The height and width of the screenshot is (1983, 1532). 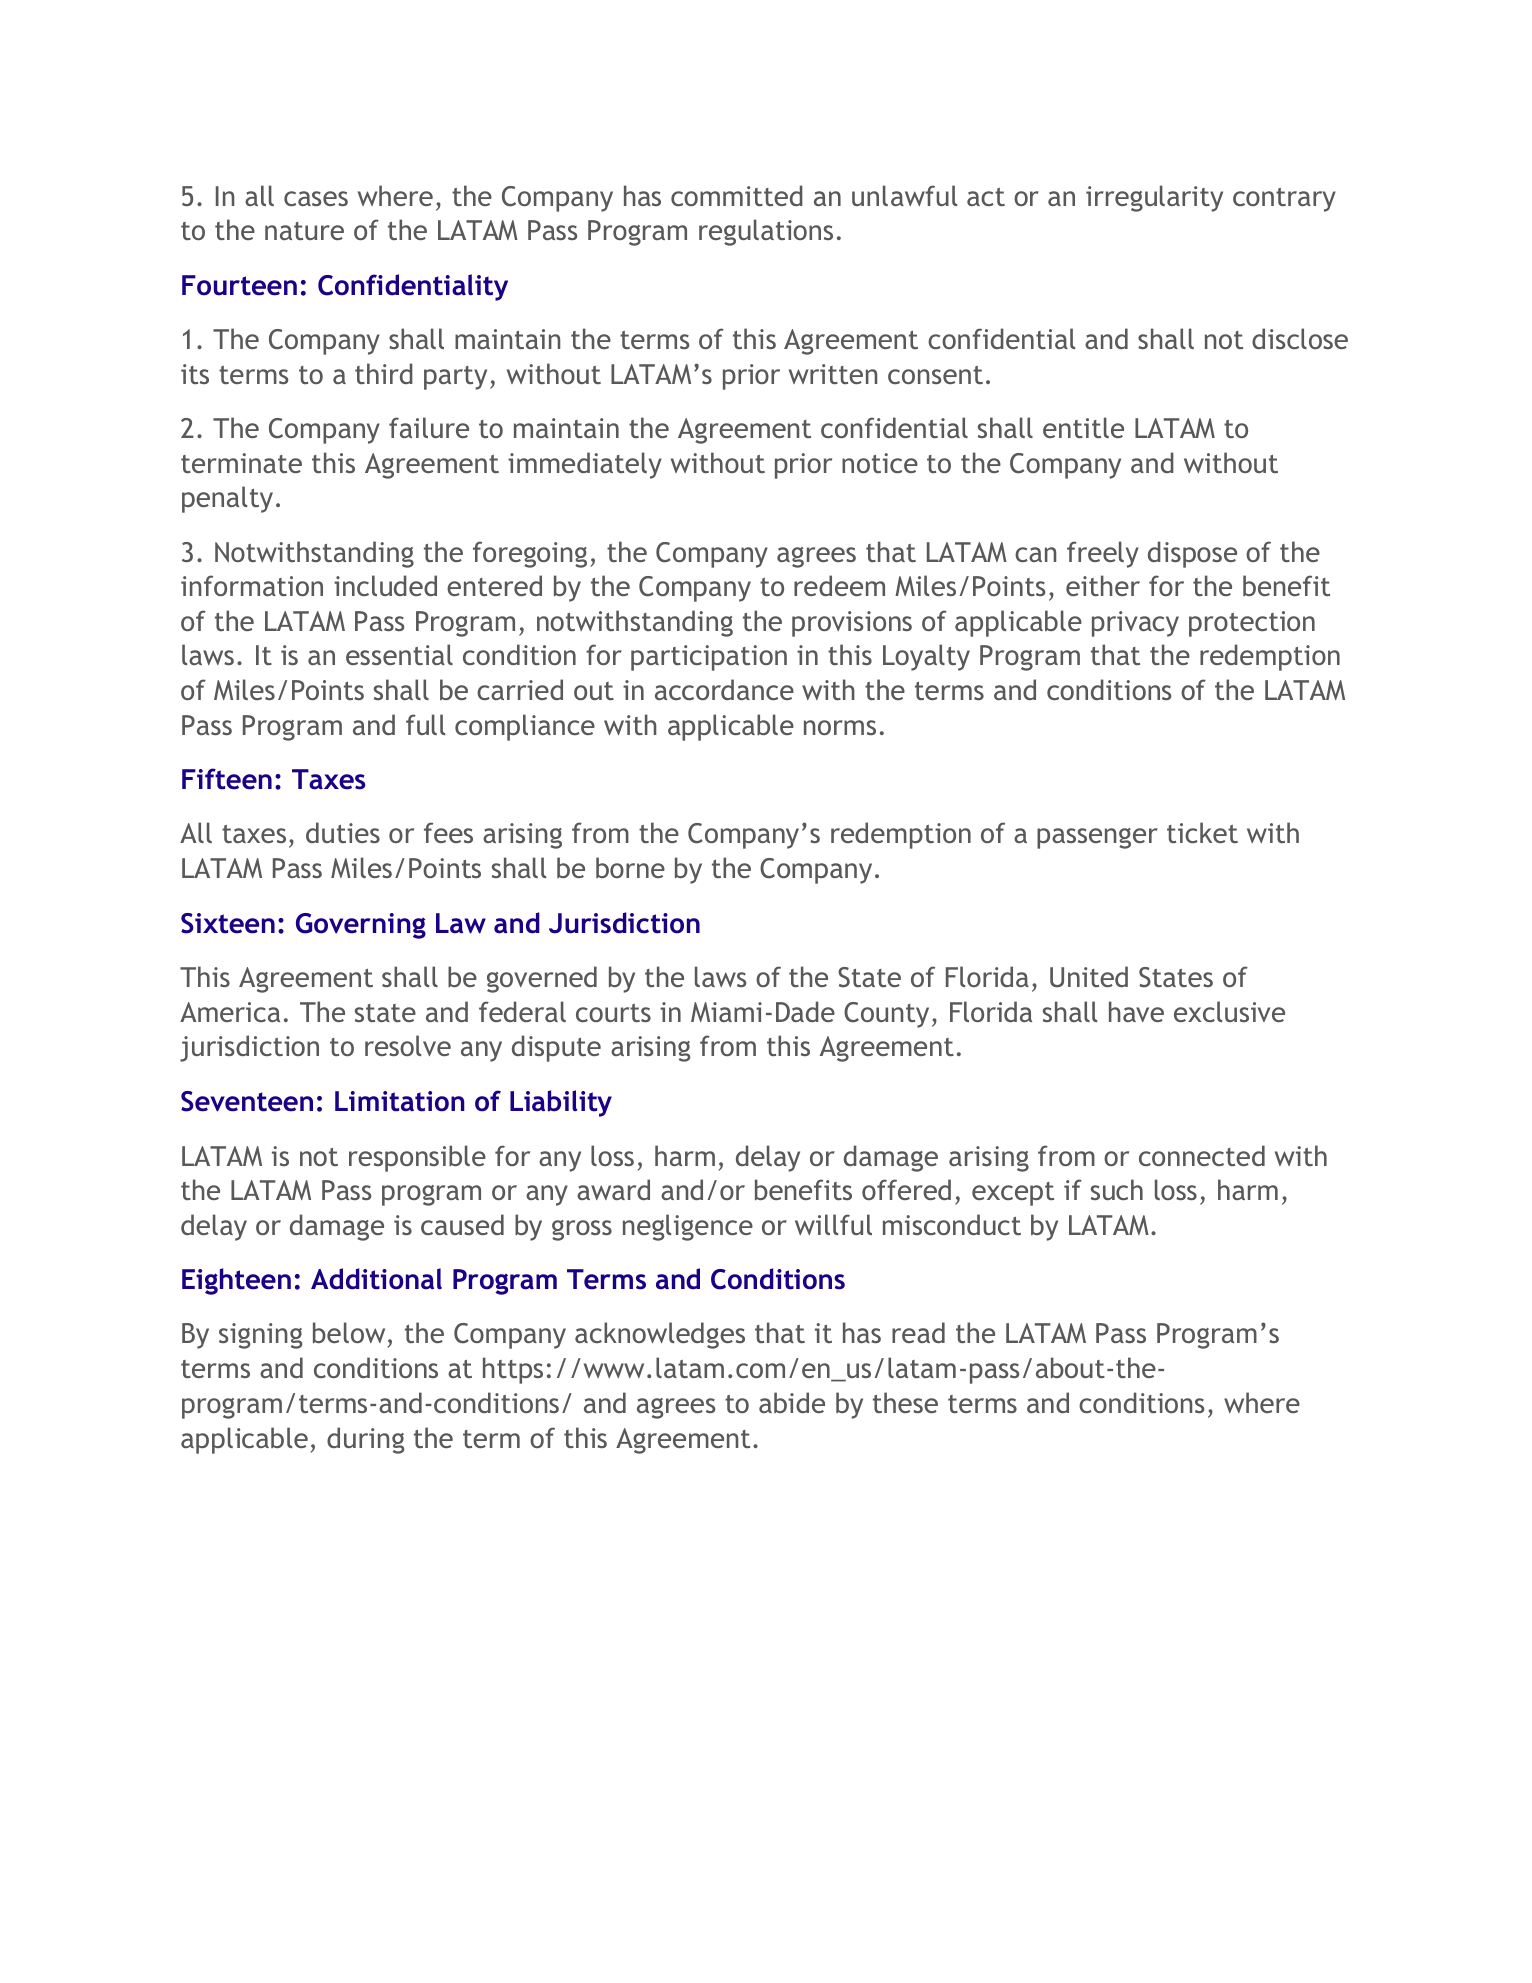 I want to click on irregularity, so click(x=1154, y=198).
